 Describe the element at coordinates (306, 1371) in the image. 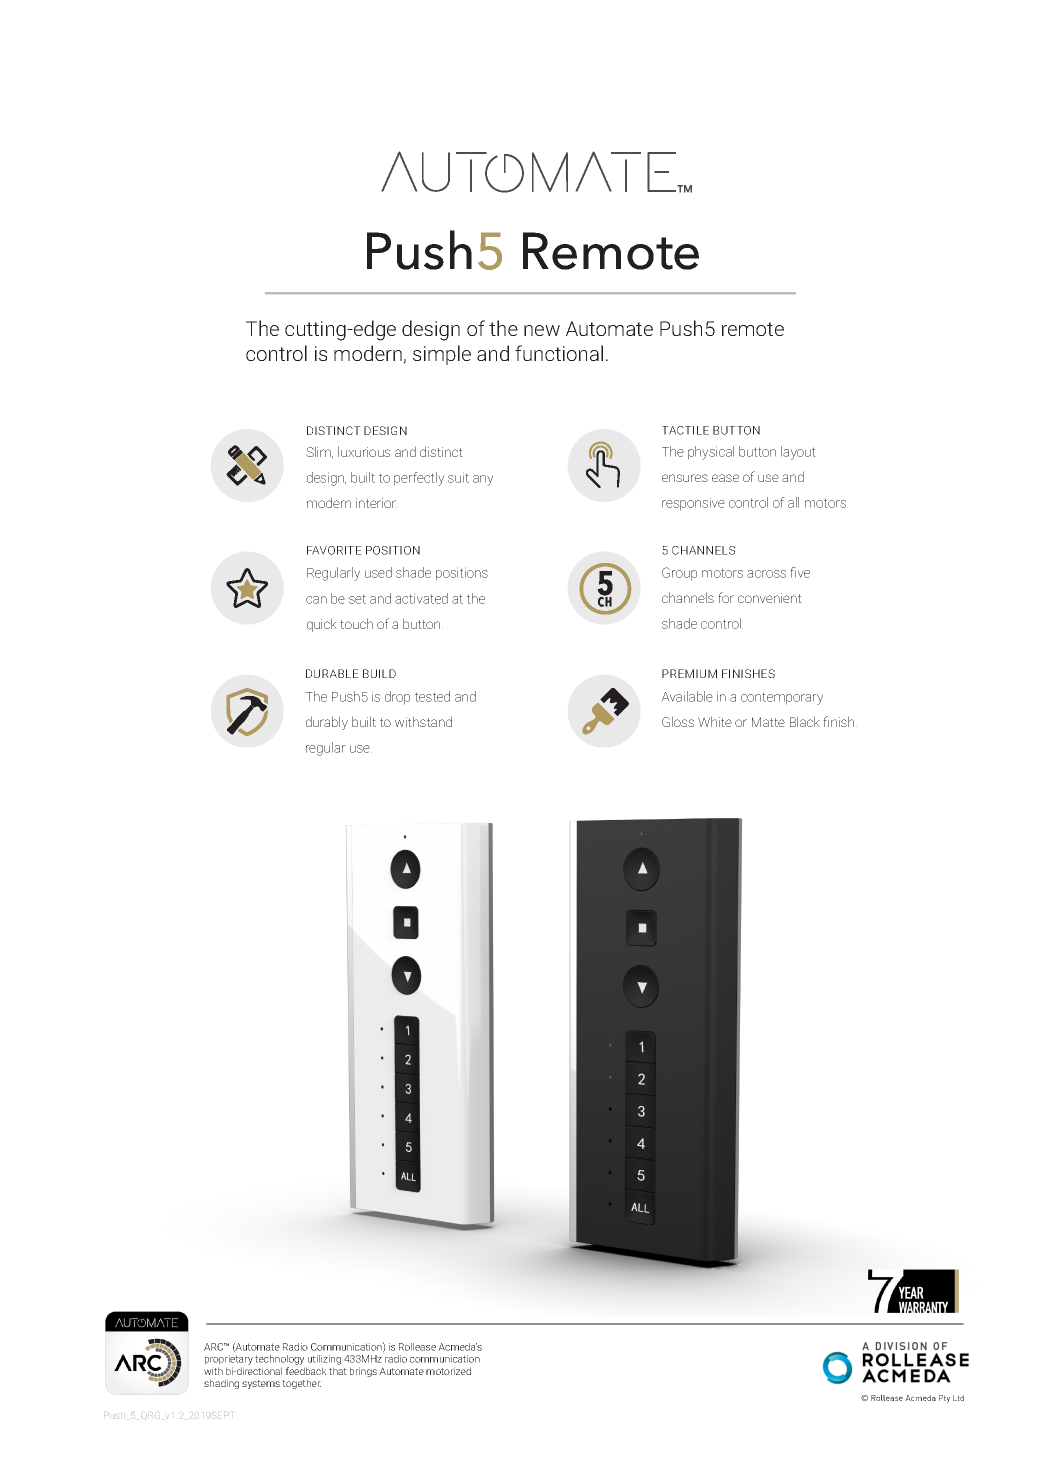

I see `feedback` at that location.
